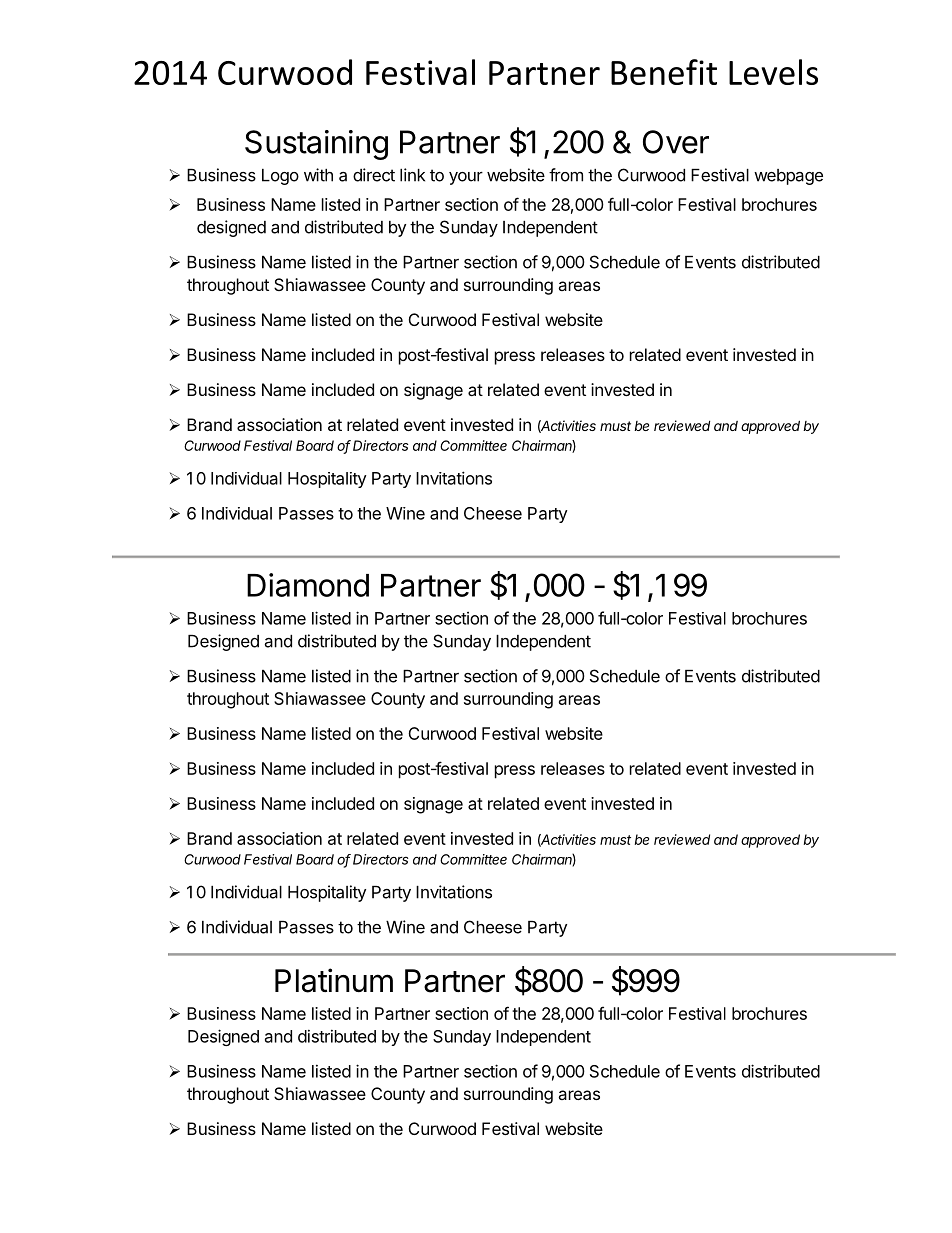 The height and width of the page is (1233, 952). I want to click on Over, so click(676, 142).
